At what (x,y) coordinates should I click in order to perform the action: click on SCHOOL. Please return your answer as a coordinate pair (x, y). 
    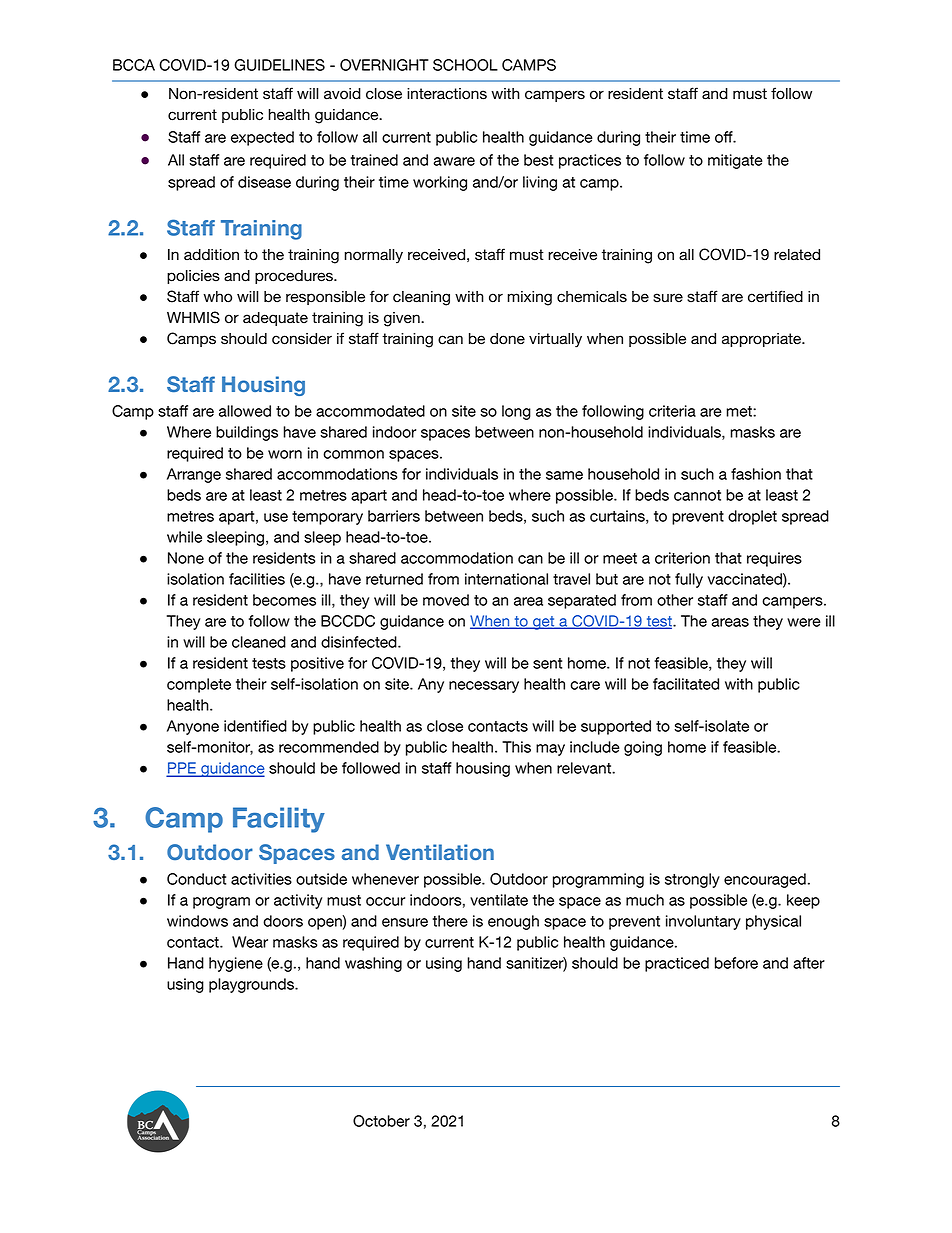
    Looking at the image, I should click on (465, 65).
